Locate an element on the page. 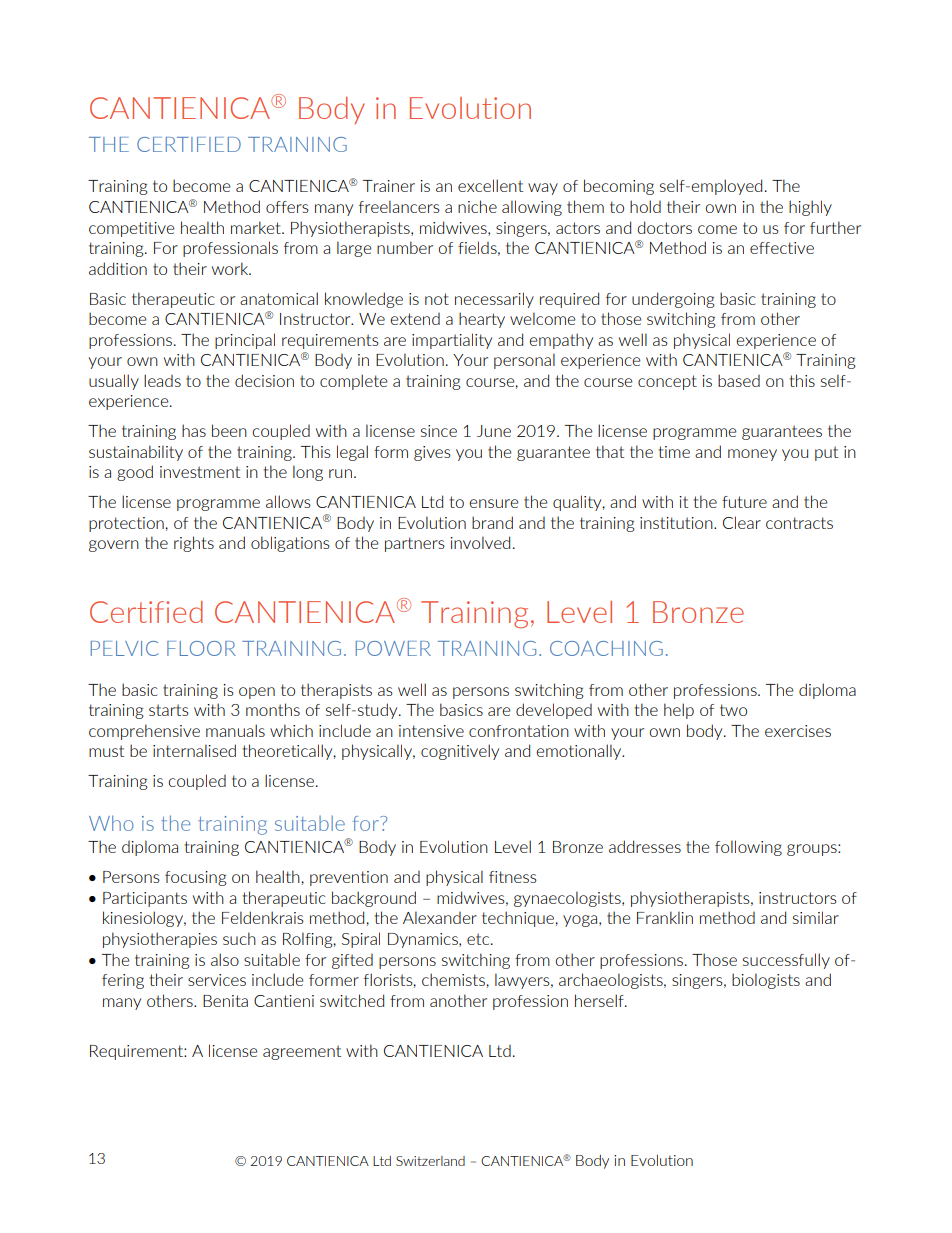 The height and width of the page is (1233, 952). rights is located at coordinates (194, 544).
